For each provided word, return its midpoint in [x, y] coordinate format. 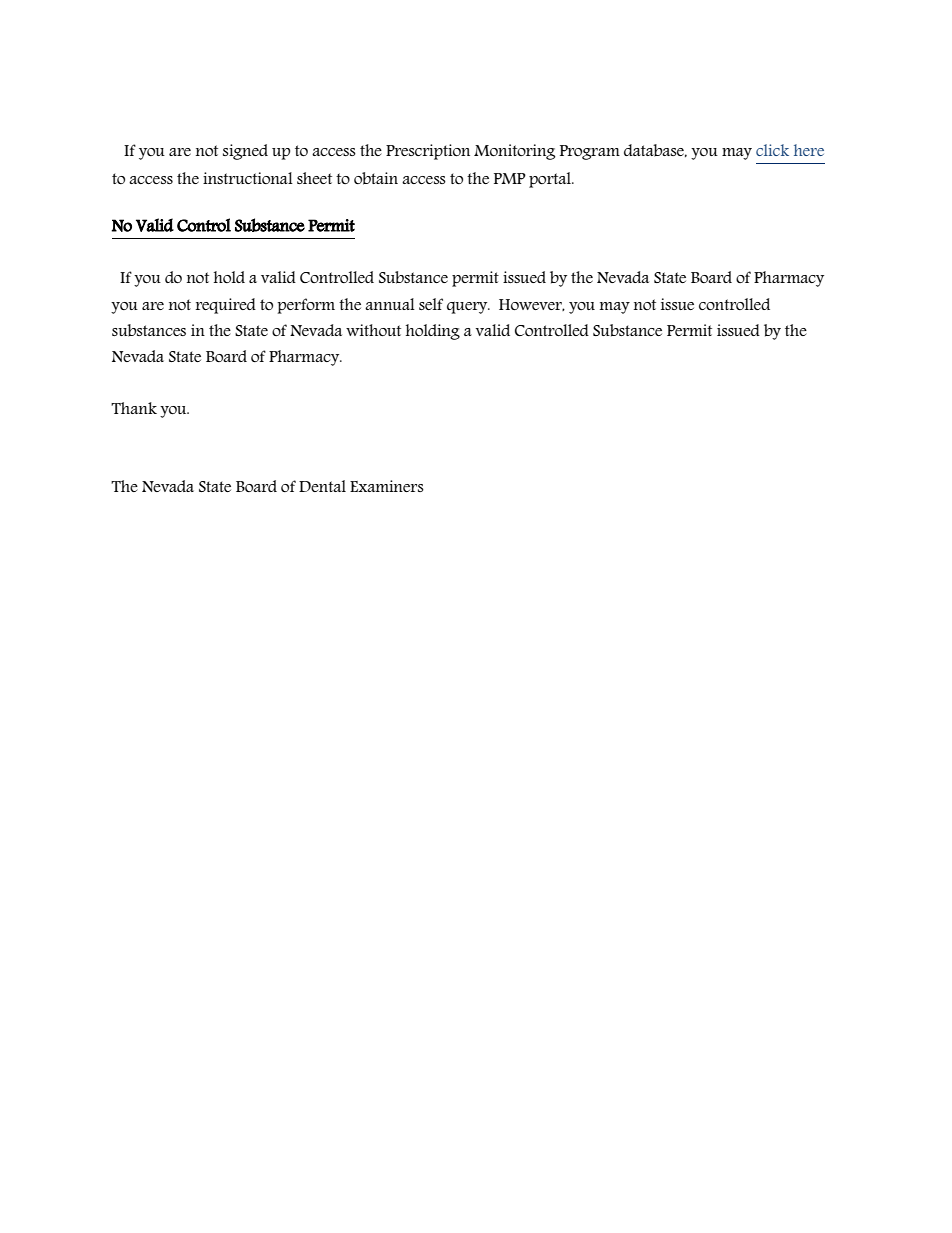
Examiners [387, 486]
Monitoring [514, 152]
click [772, 150]
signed [245, 152]
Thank [134, 408]
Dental [322, 486]
